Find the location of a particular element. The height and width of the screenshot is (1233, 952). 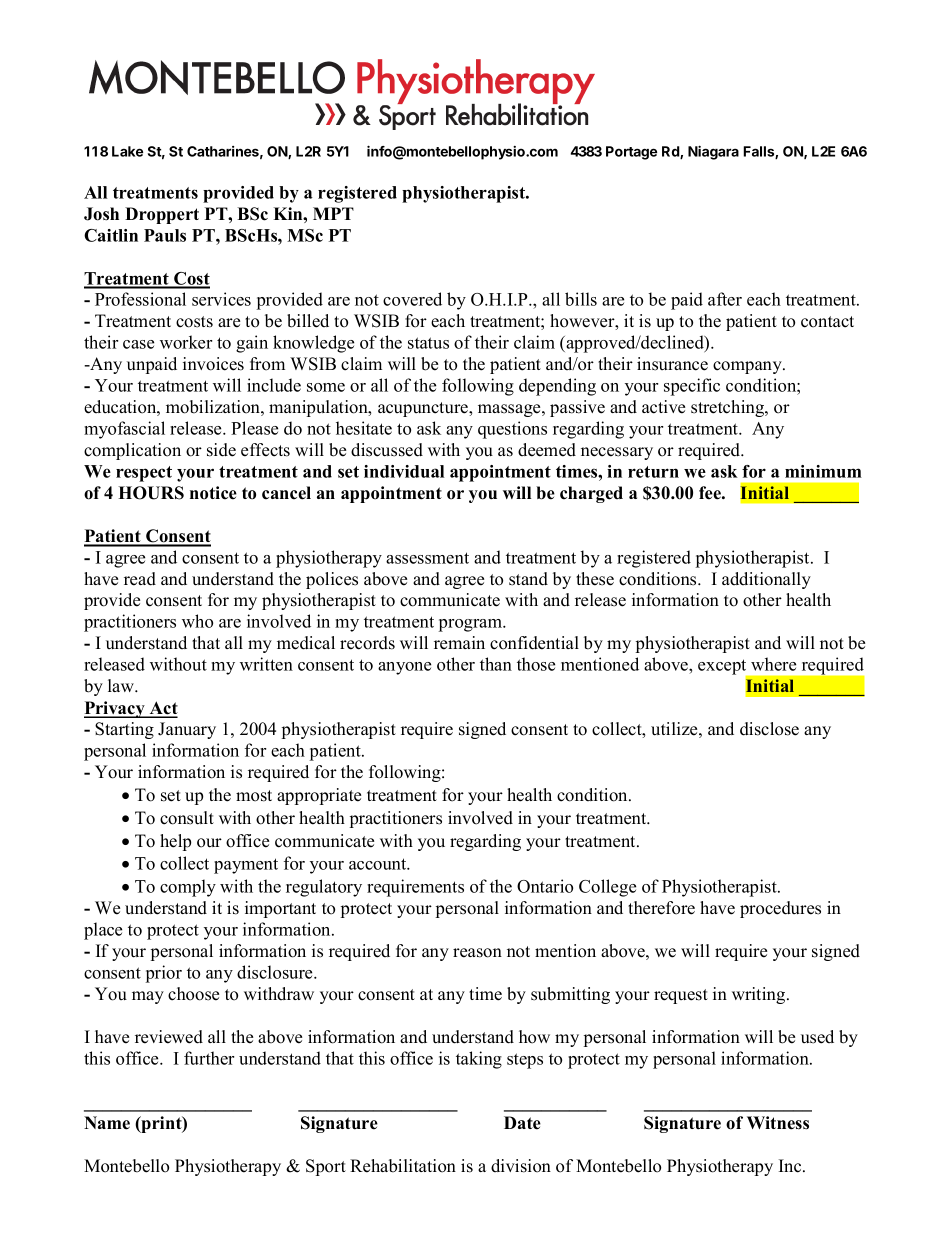

Name is located at coordinates (107, 1123).
